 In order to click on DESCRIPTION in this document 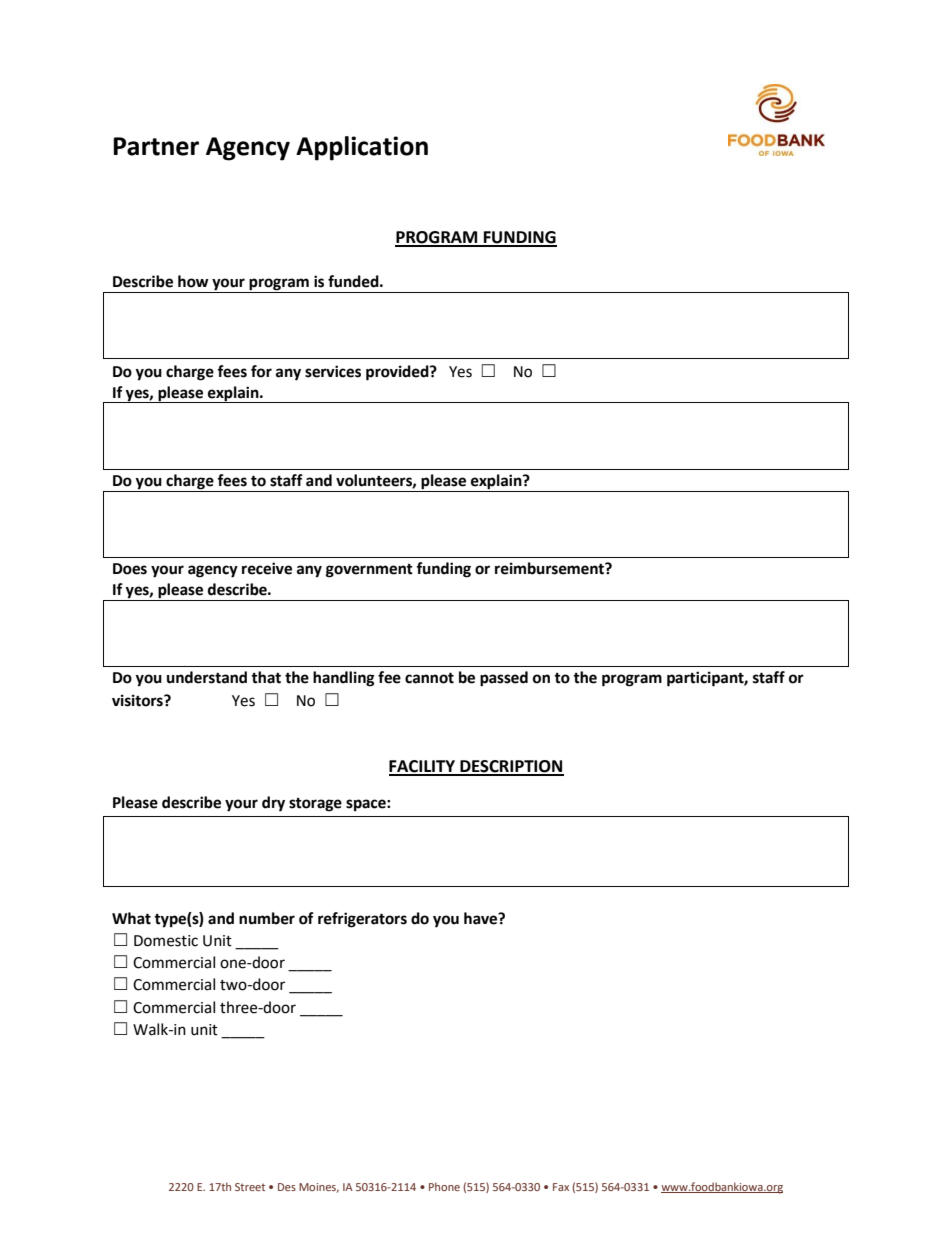, I will do `click(511, 767)`.
